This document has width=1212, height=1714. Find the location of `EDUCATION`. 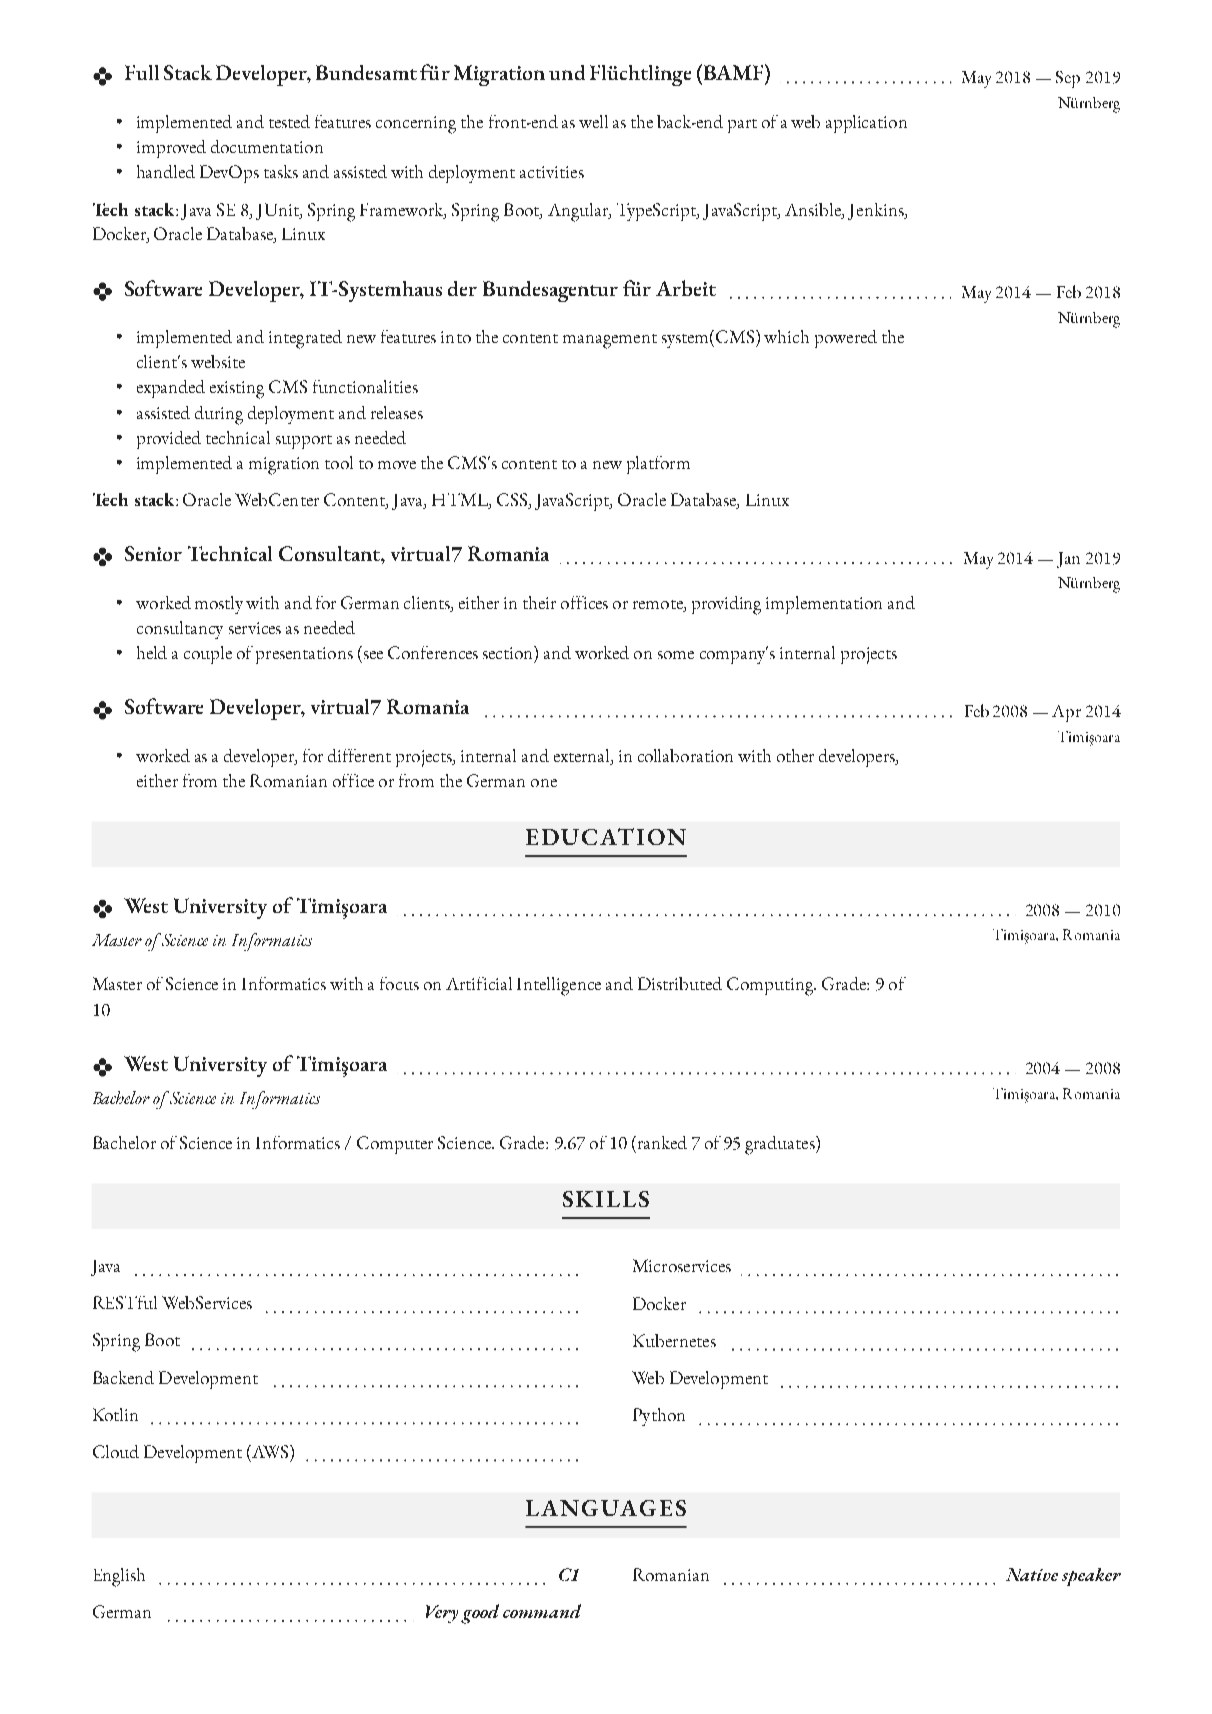

EDUCATION is located at coordinates (606, 836).
